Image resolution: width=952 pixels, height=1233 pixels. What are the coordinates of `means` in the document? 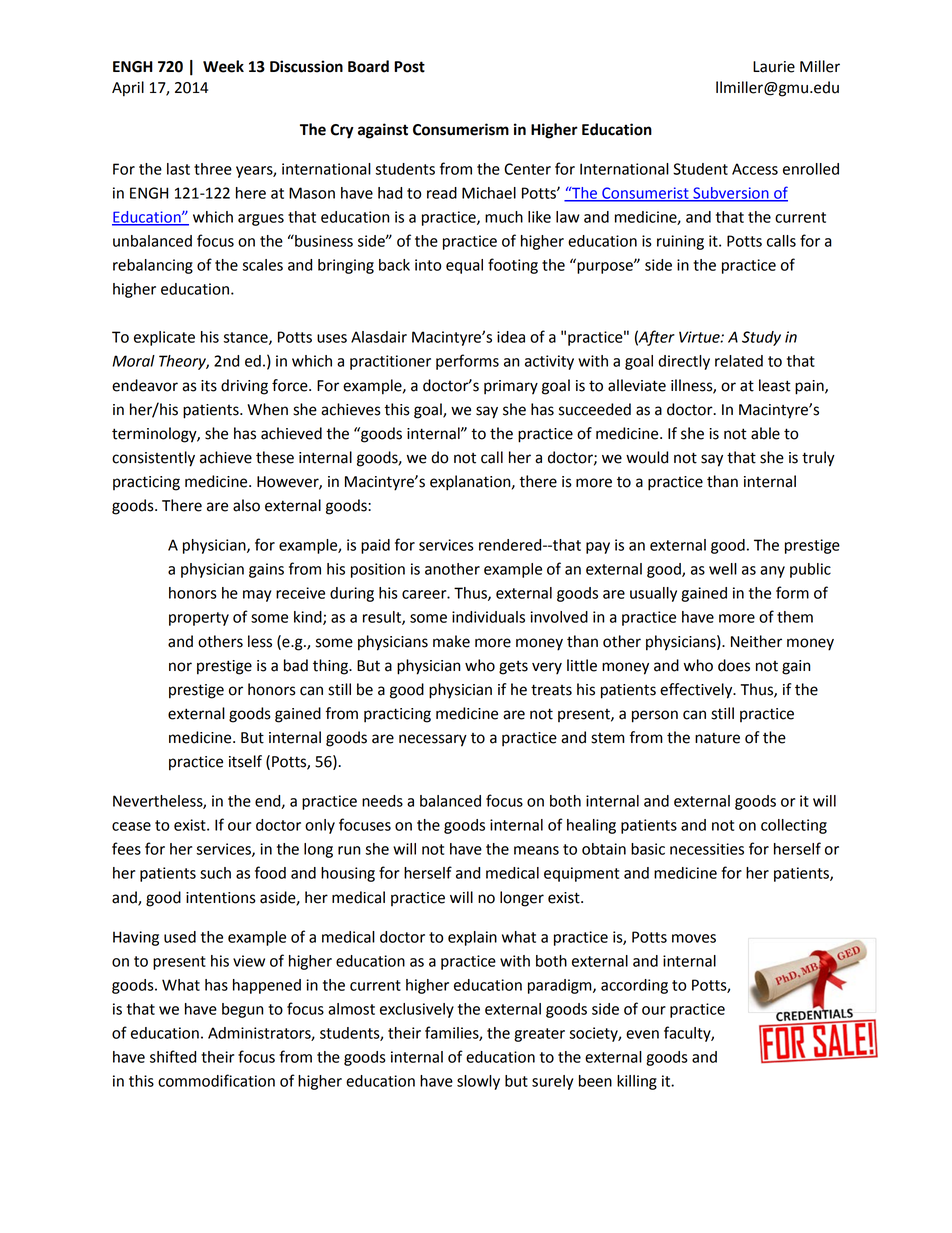 It's located at (536, 850).
